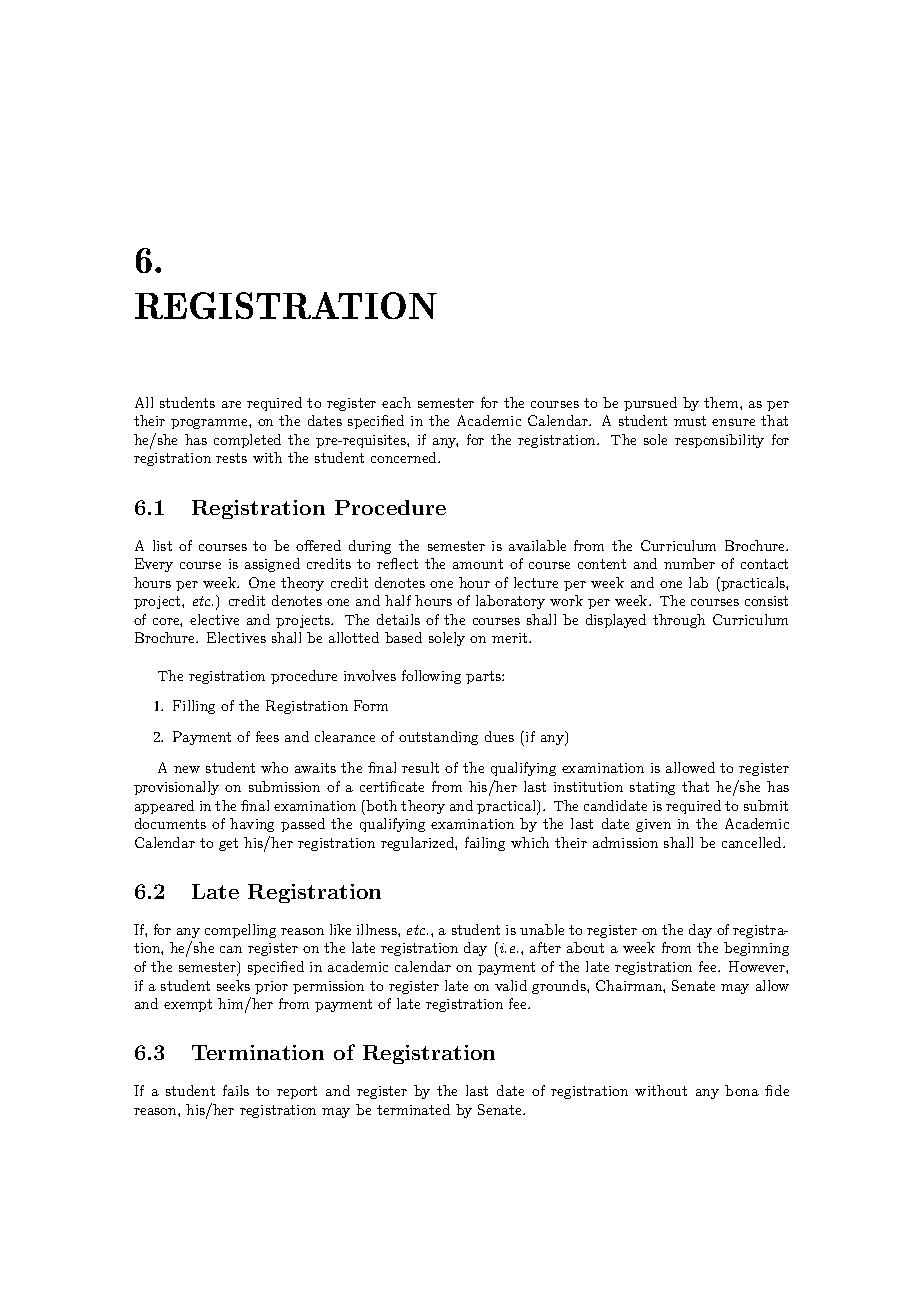  I want to click on stating, so click(652, 788).
